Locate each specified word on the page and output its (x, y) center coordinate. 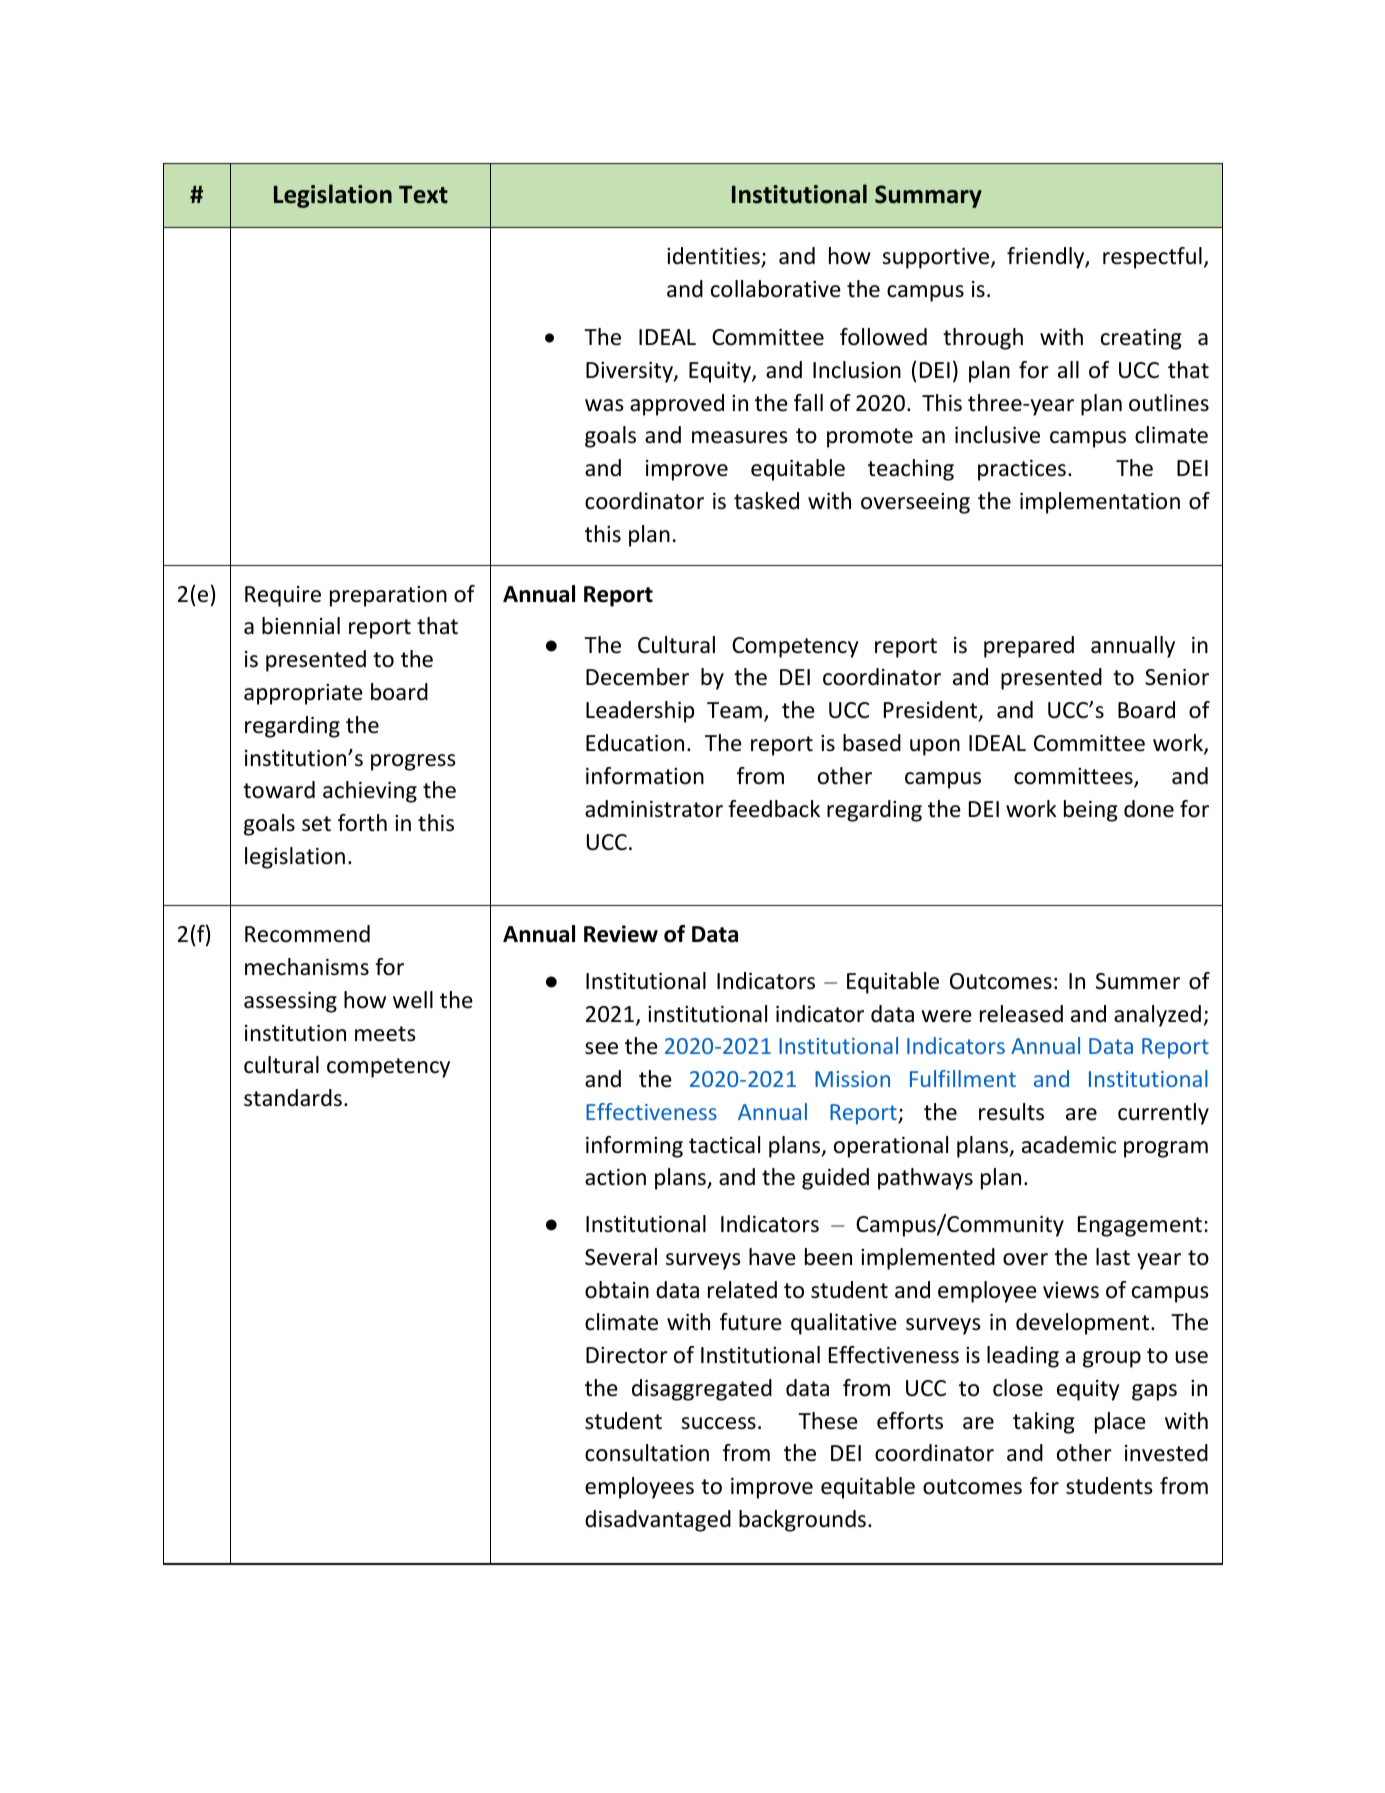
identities (714, 257)
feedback (774, 809)
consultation (647, 1453)
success (718, 1423)
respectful (1152, 258)
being (1091, 811)
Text (423, 195)
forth (362, 823)
